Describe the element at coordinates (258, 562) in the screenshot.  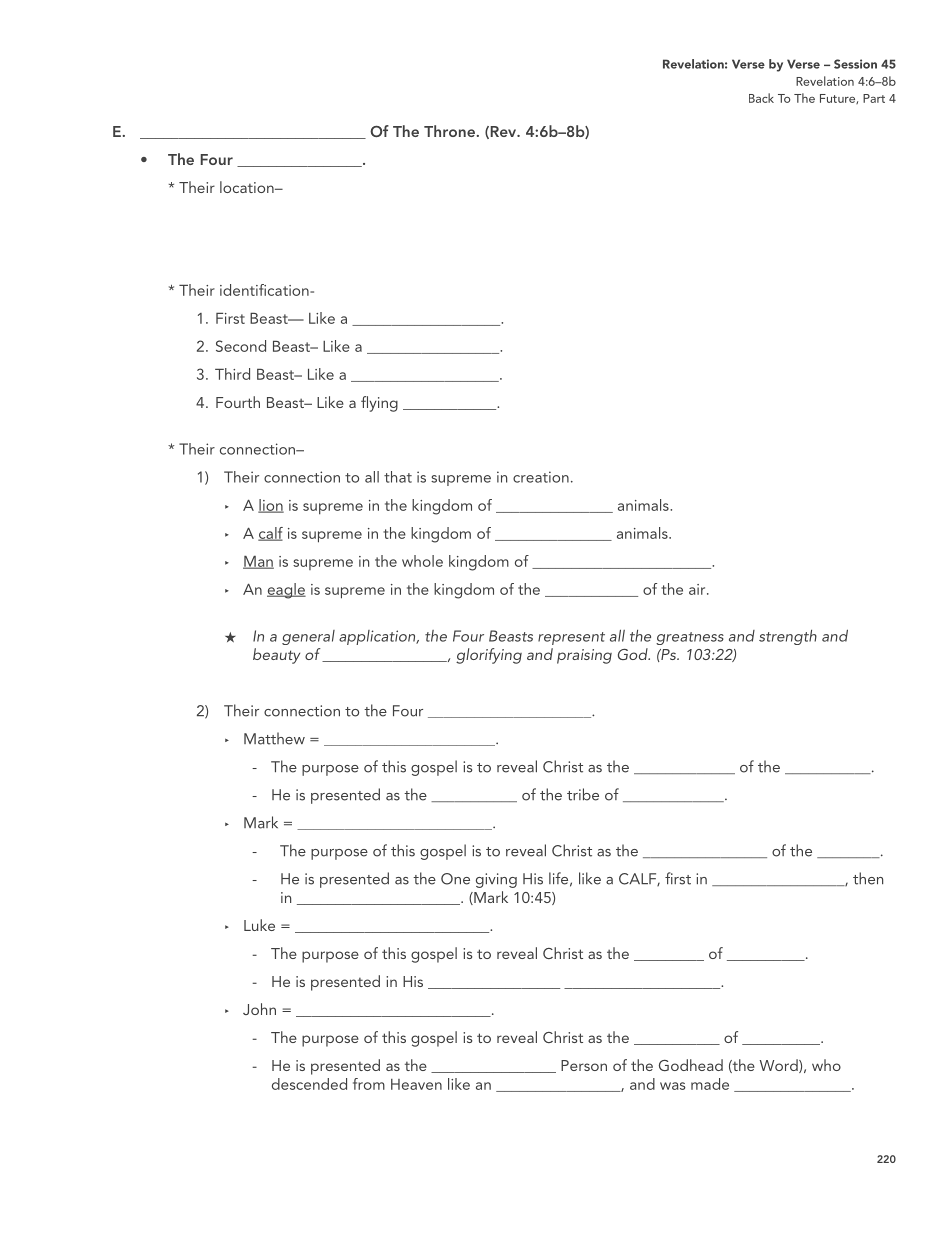
I see `Man` at that location.
